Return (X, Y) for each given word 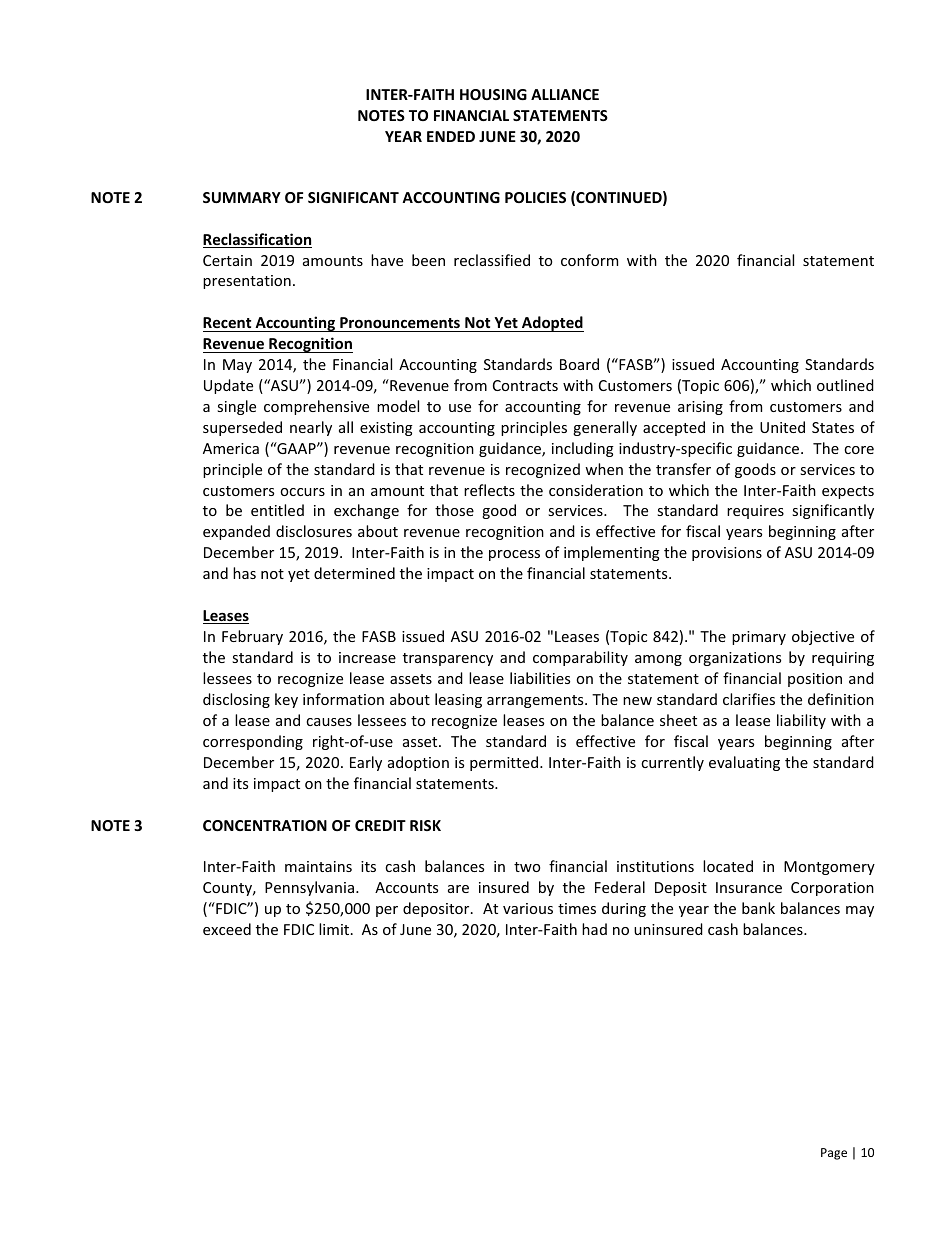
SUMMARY (242, 197)
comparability (580, 658)
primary (759, 638)
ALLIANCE (565, 94)
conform (589, 260)
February (252, 637)
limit (335, 929)
